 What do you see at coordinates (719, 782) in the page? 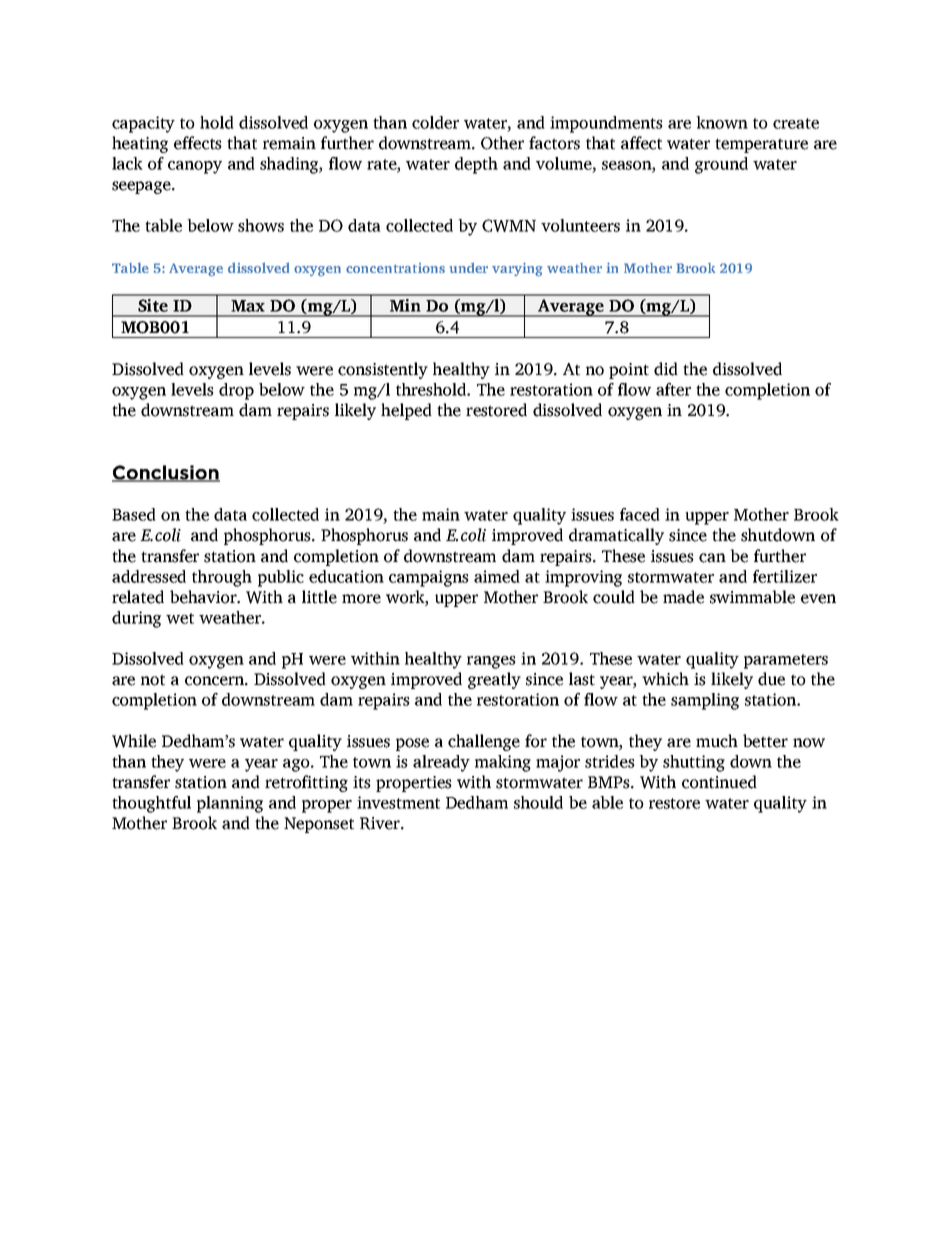
I see `continued` at bounding box center [719, 782].
